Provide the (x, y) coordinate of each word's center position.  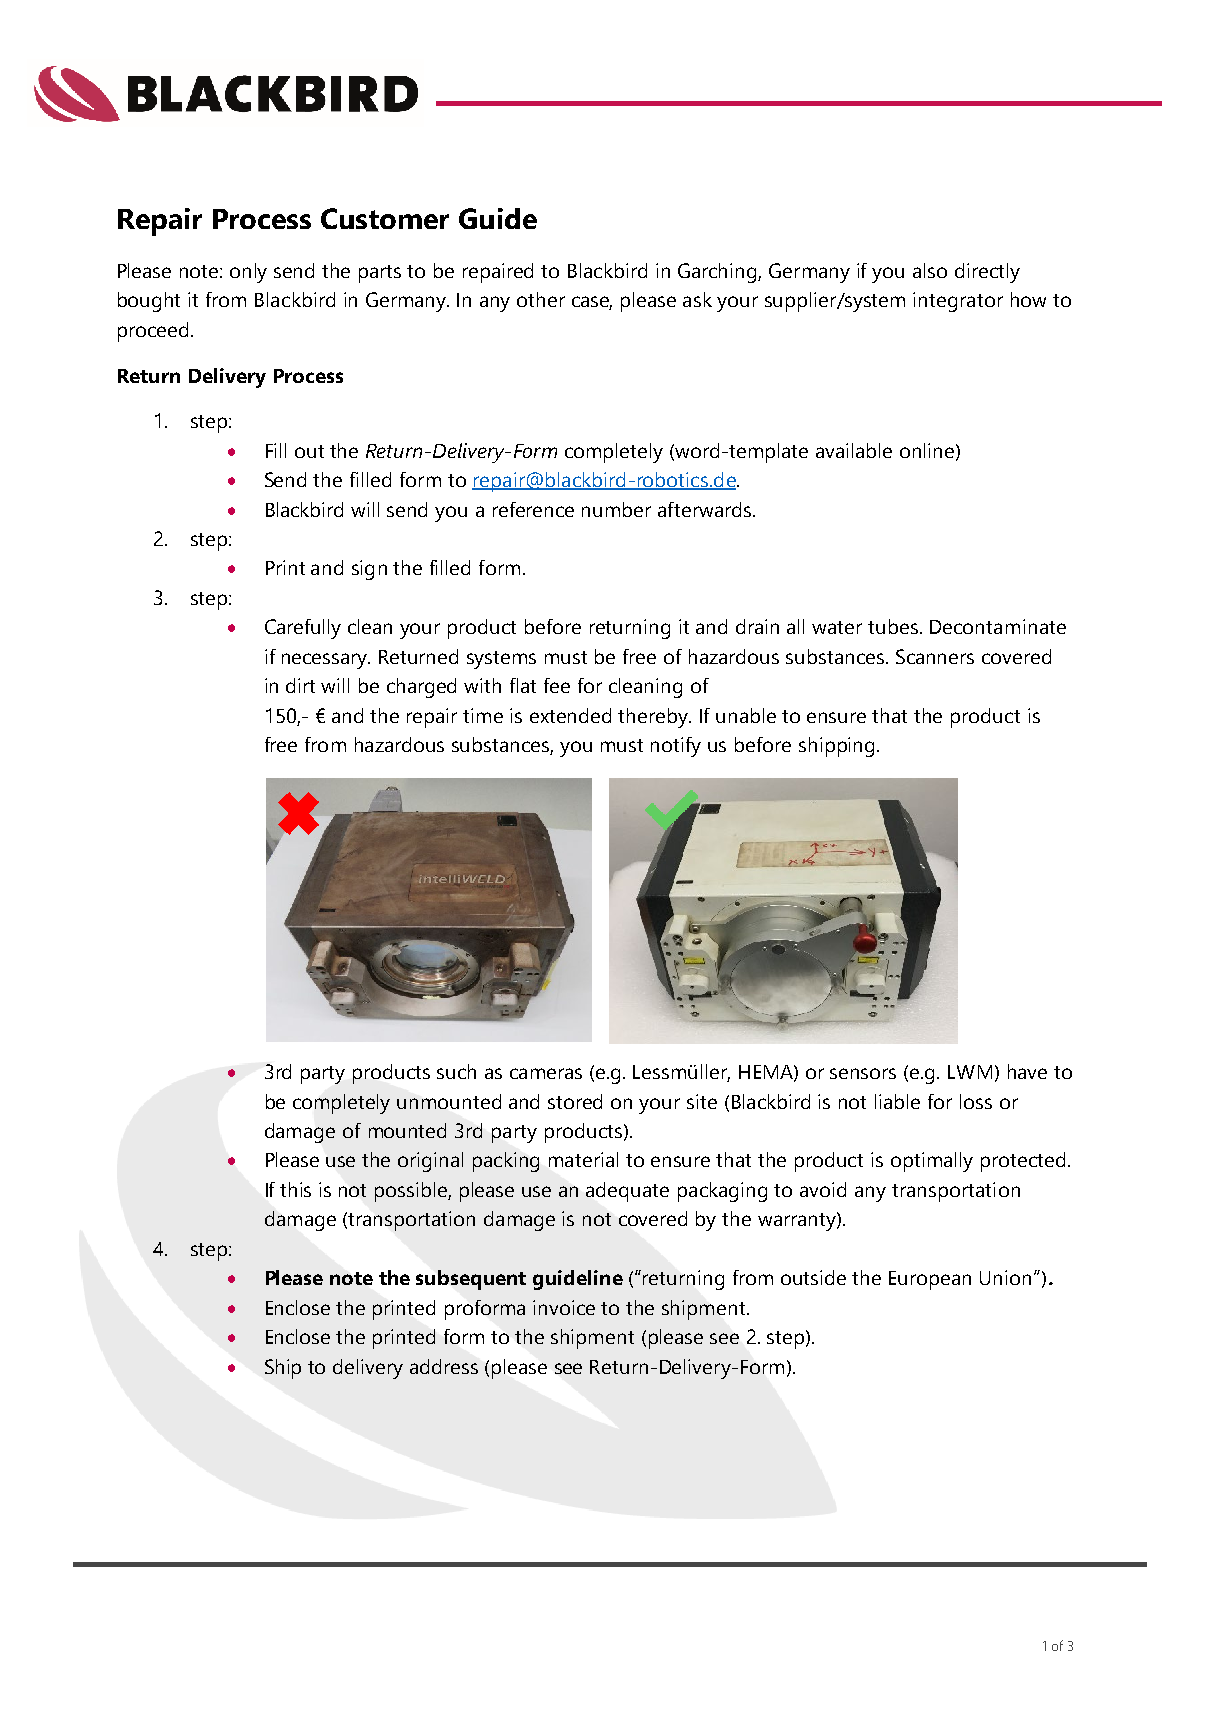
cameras (546, 1073)
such (456, 1071)
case (592, 303)
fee (557, 685)
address (444, 1366)
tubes (893, 626)
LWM (970, 1072)
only (248, 273)
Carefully (303, 629)
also (930, 270)
